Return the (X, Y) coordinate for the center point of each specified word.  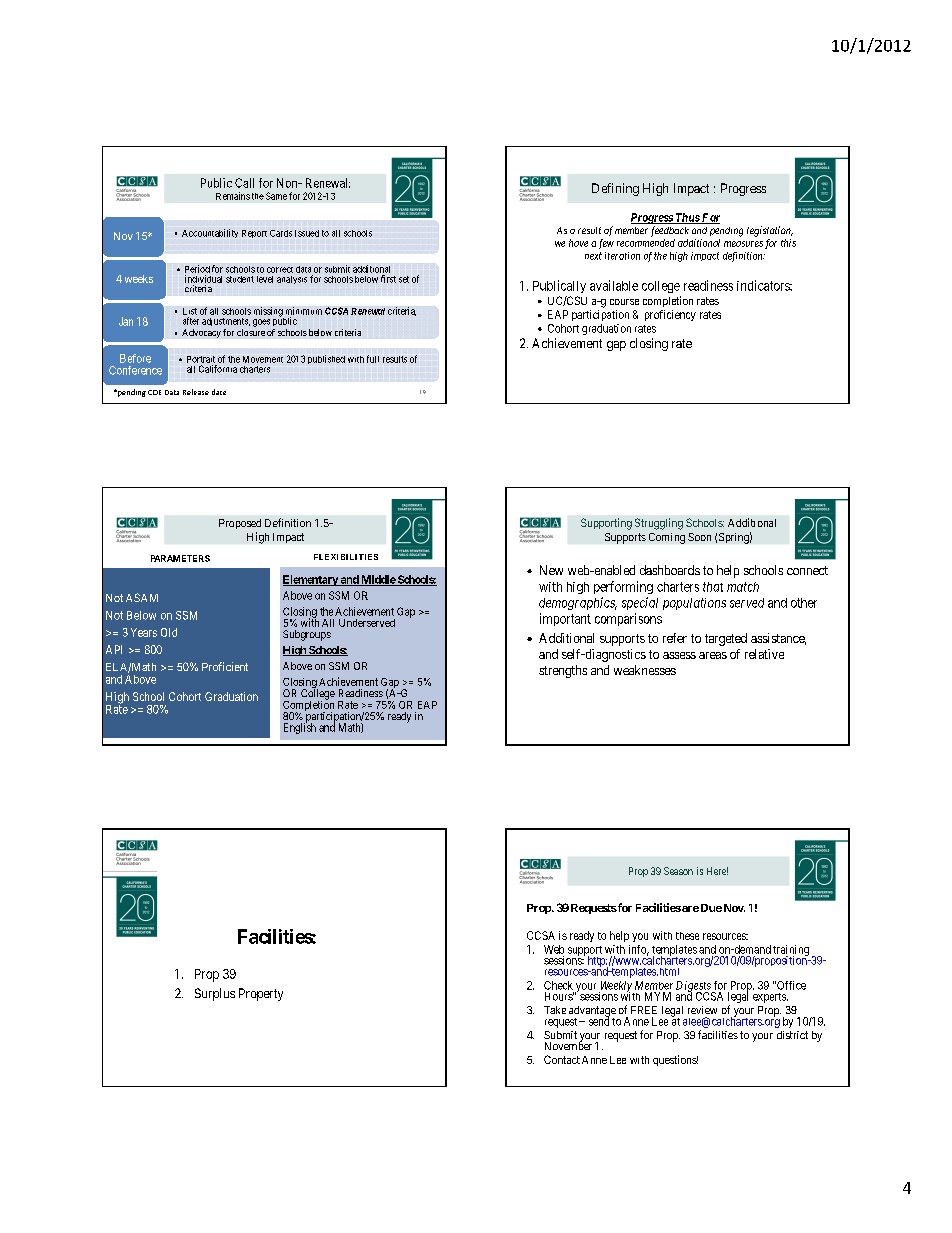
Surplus (215, 994)
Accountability (210, 233)
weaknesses (645, 670)
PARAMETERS (180, 558)
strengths (563, 671)
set (404, 279)
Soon (699, 537)
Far (710, 218)
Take (555, 1010)
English (300, 728)
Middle (378, 580)
